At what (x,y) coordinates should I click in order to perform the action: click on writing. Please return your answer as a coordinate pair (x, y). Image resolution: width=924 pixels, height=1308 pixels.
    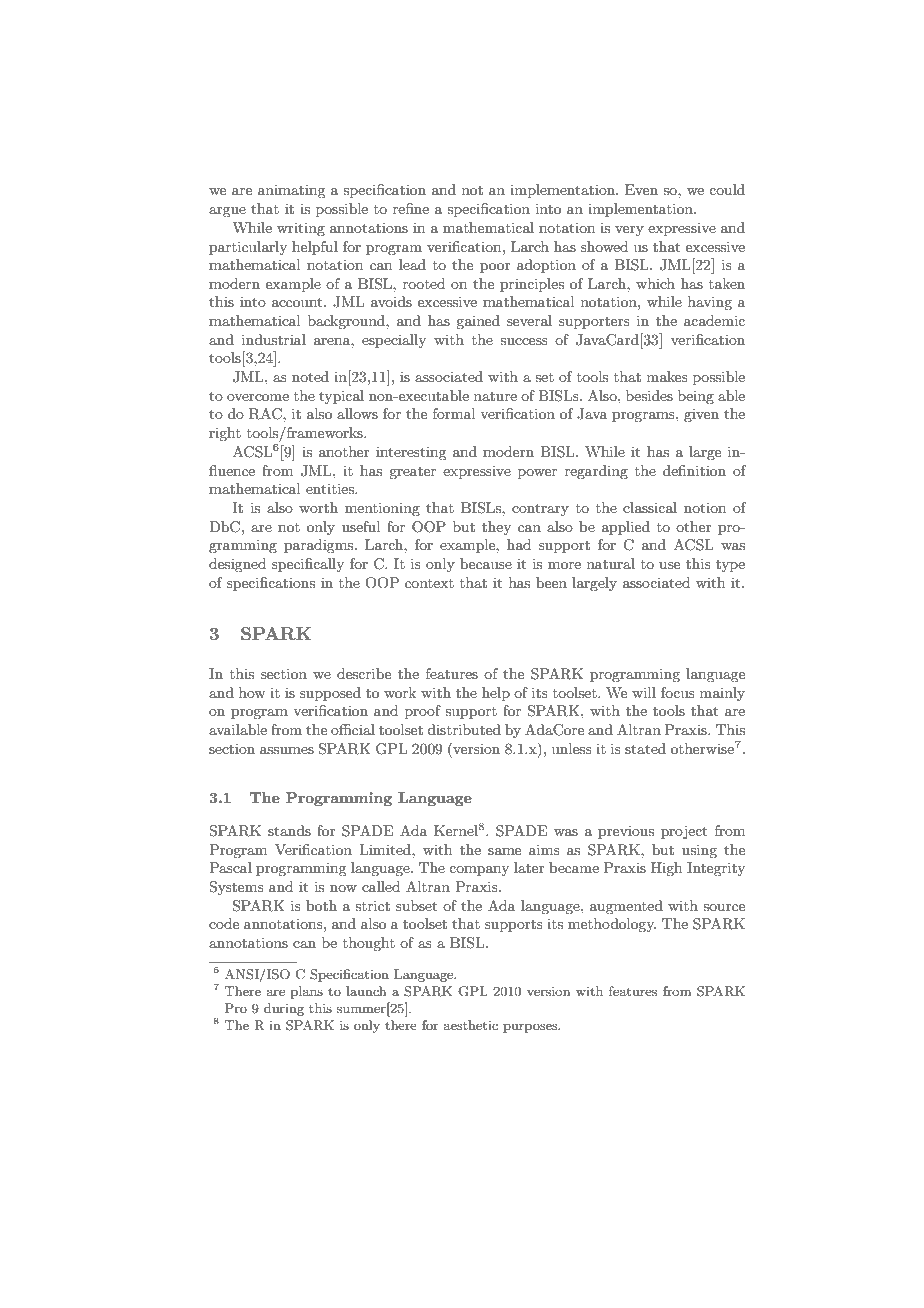
    Looking at the image, I should click on (301, 229).
